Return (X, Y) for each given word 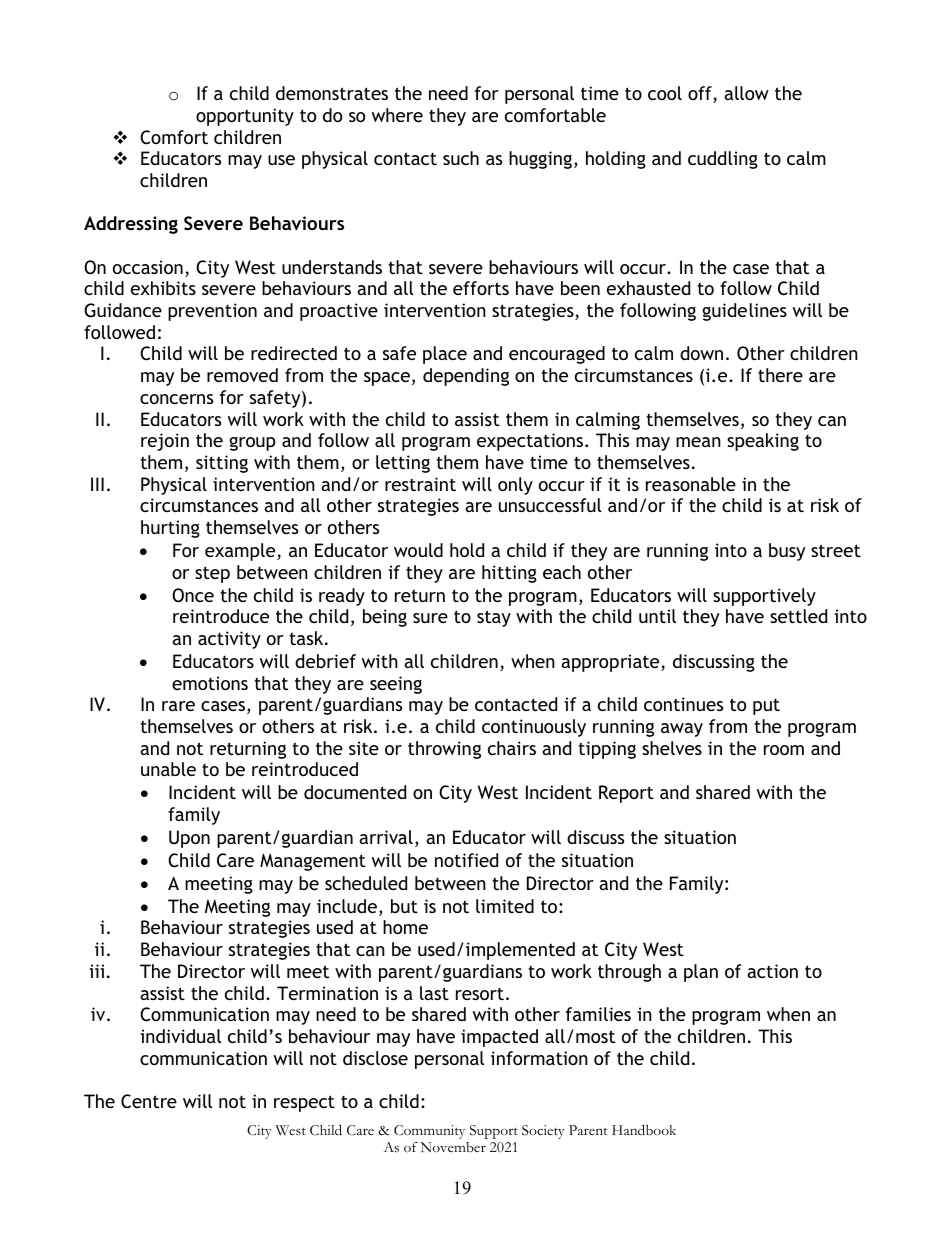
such (461, 158)
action (772, 971)
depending (466, 377)
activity (229, 640)
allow (746, 93)
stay (494, 618)
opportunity (245, 117)
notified (466, 860)
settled (798, 616)
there (780, 375)
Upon (189, 839)
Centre (149, 1101)
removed (242, 375)
